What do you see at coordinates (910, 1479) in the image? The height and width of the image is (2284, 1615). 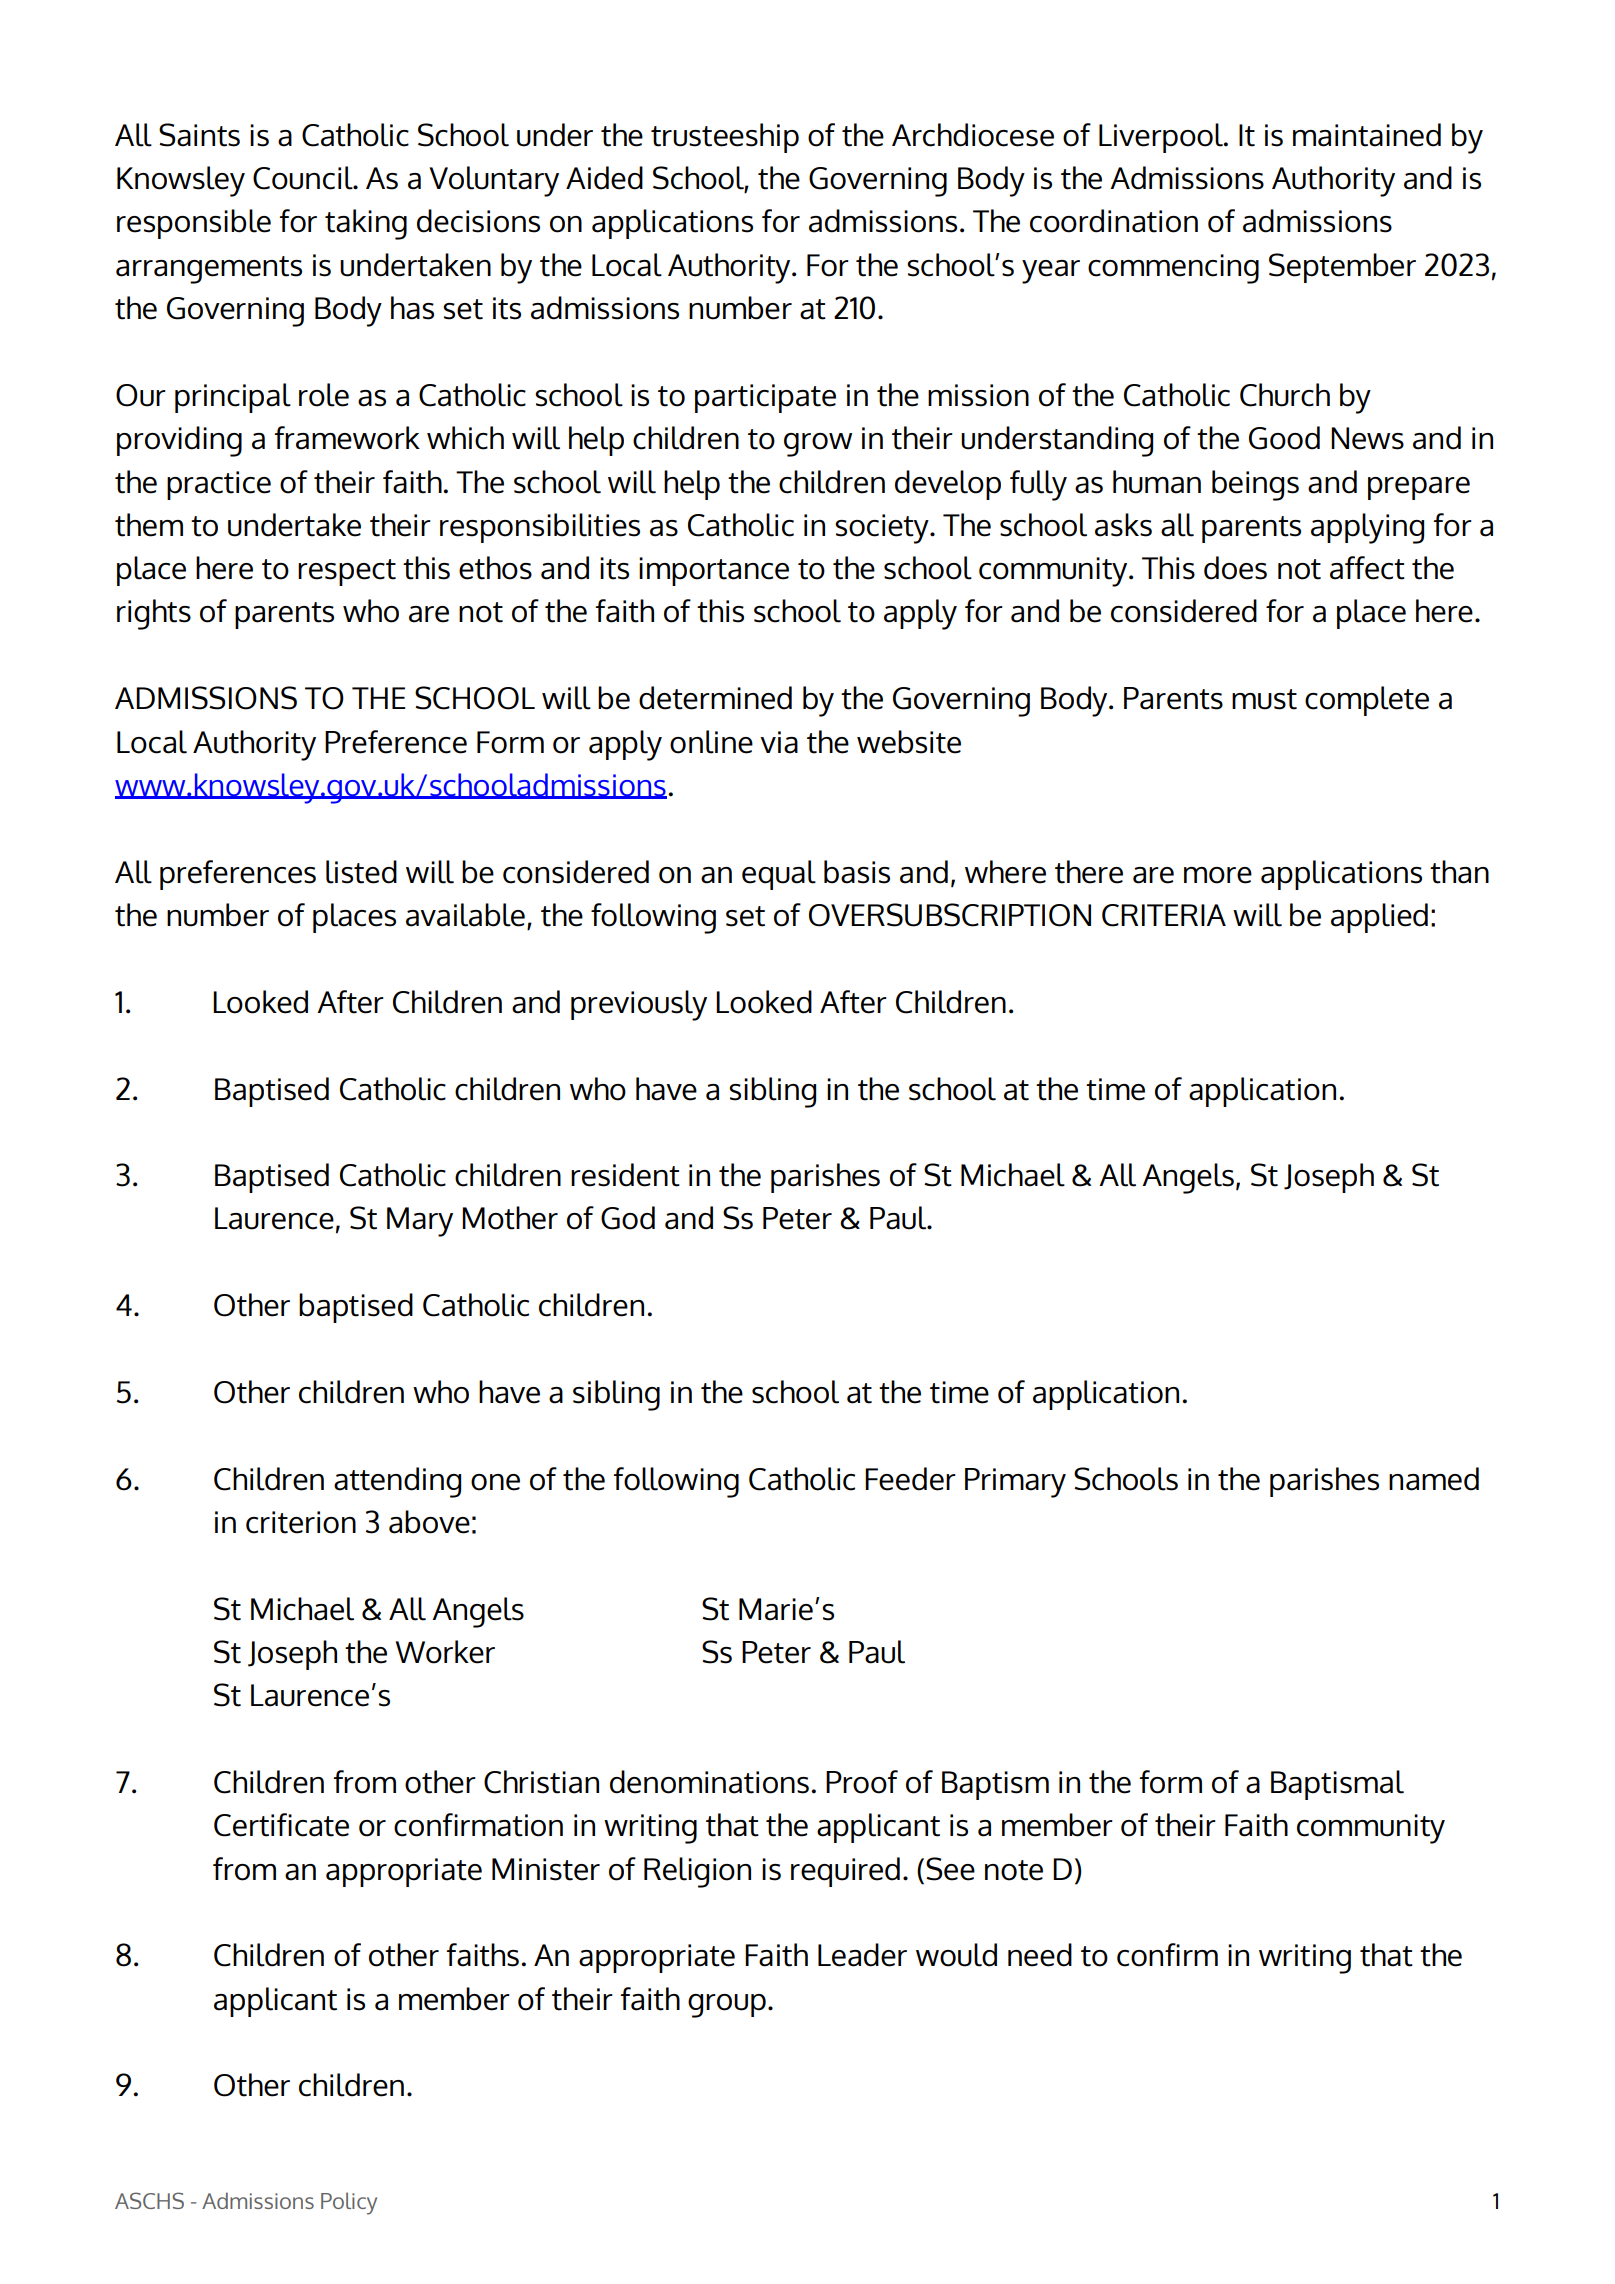 I see `Feeder` at bounding box center [910, 1479].
